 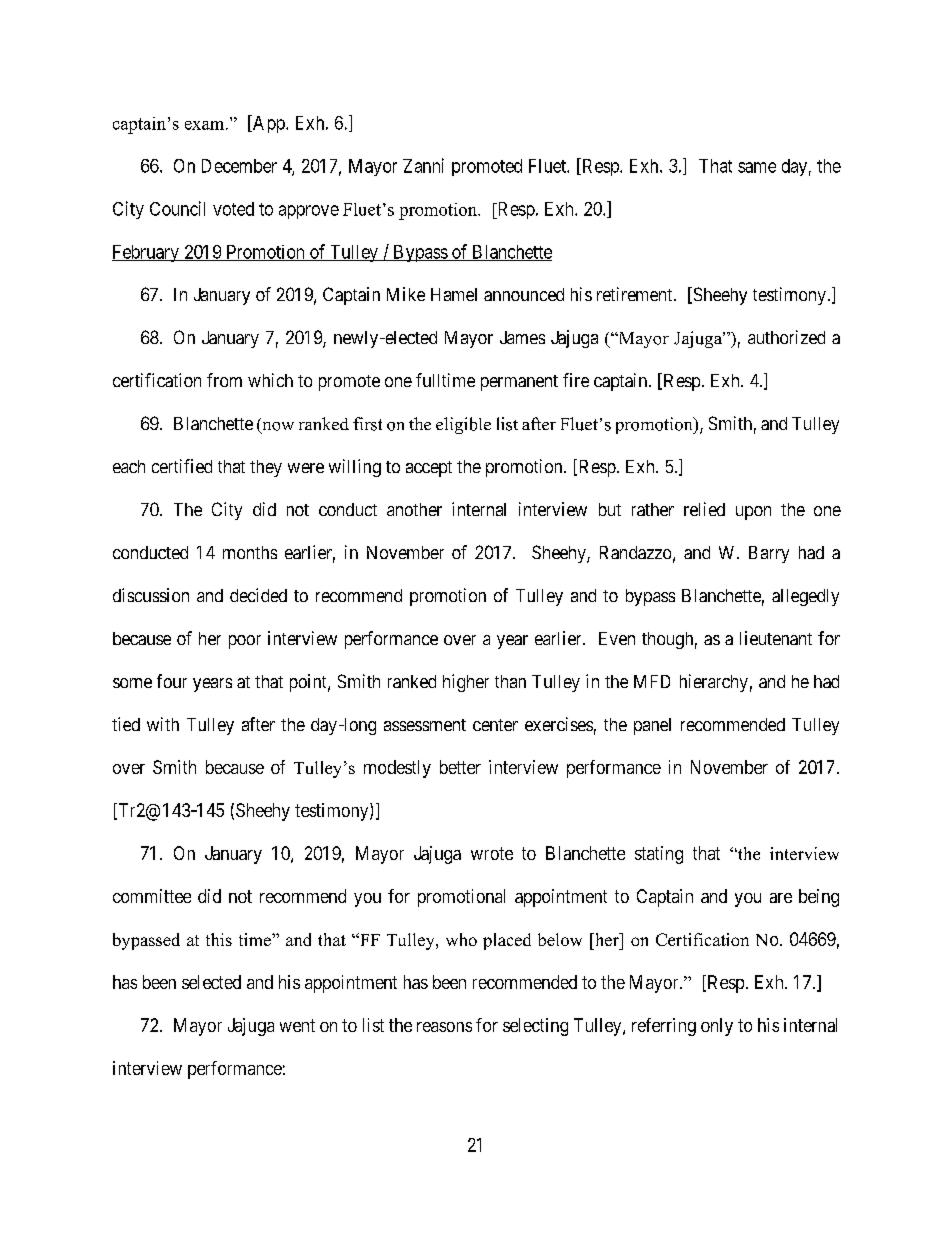 I want to click on approve, so click(x=309, y=212).
